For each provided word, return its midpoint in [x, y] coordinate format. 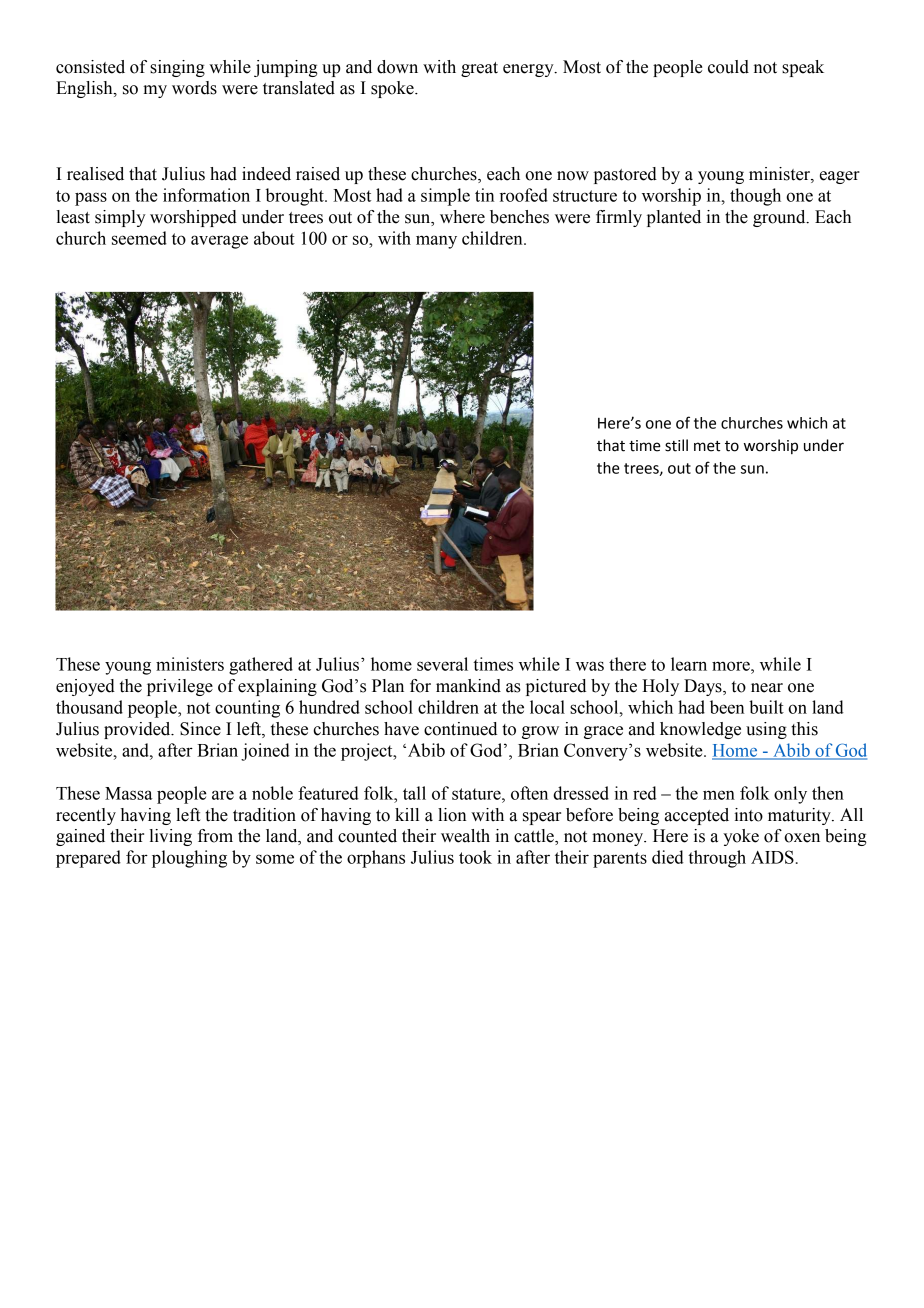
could [728, 67]
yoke [741, 837]
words [194, 88]
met [707, 446]
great [479, 69]
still [676, 445]
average [219, 242]
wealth [465, 836]
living [170, 837]
